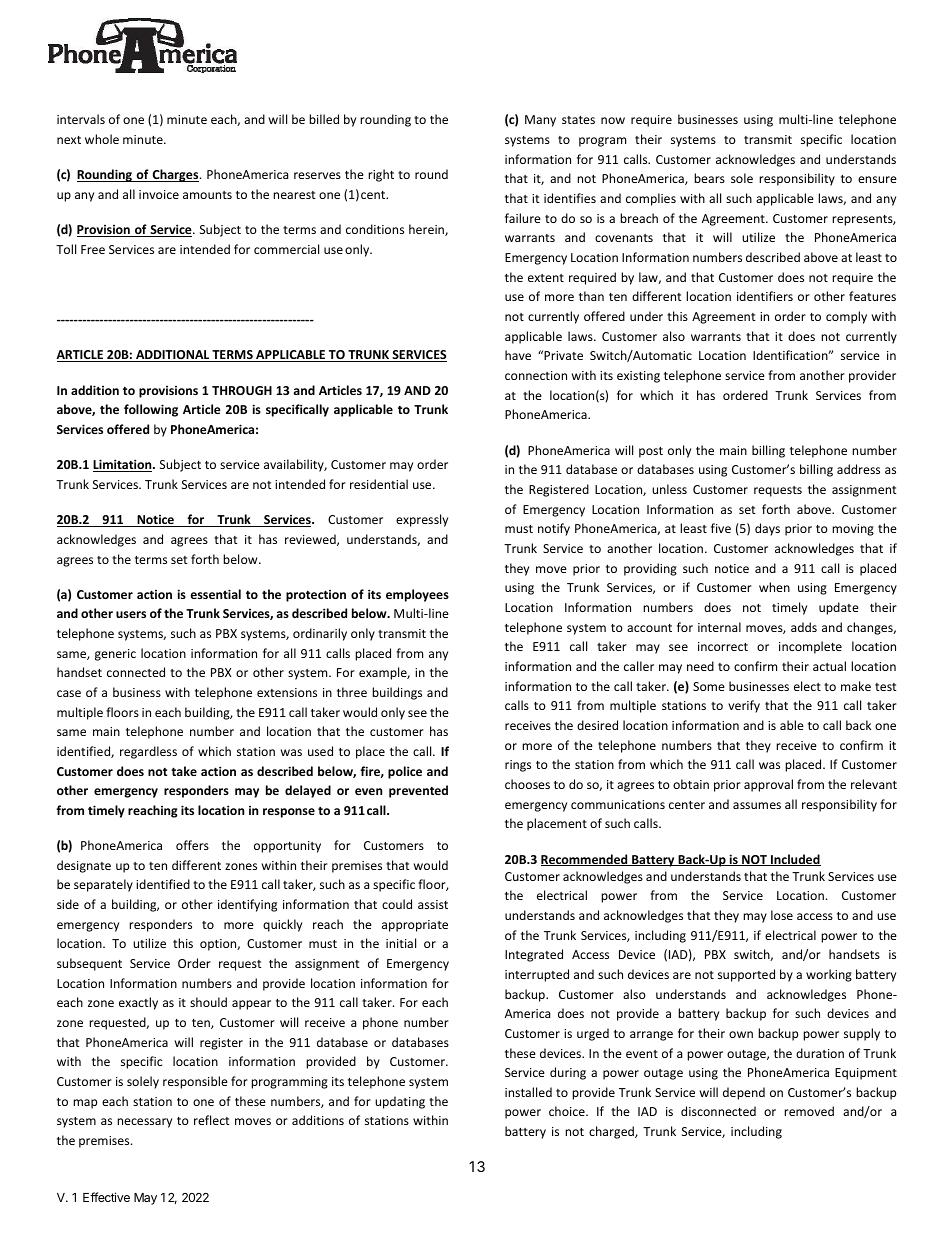 The height and width of the image is (1233, 952). What do you see at coordinates (144, 1123) in the image?
I see `necessary` at bounding box center [144, 1123].
